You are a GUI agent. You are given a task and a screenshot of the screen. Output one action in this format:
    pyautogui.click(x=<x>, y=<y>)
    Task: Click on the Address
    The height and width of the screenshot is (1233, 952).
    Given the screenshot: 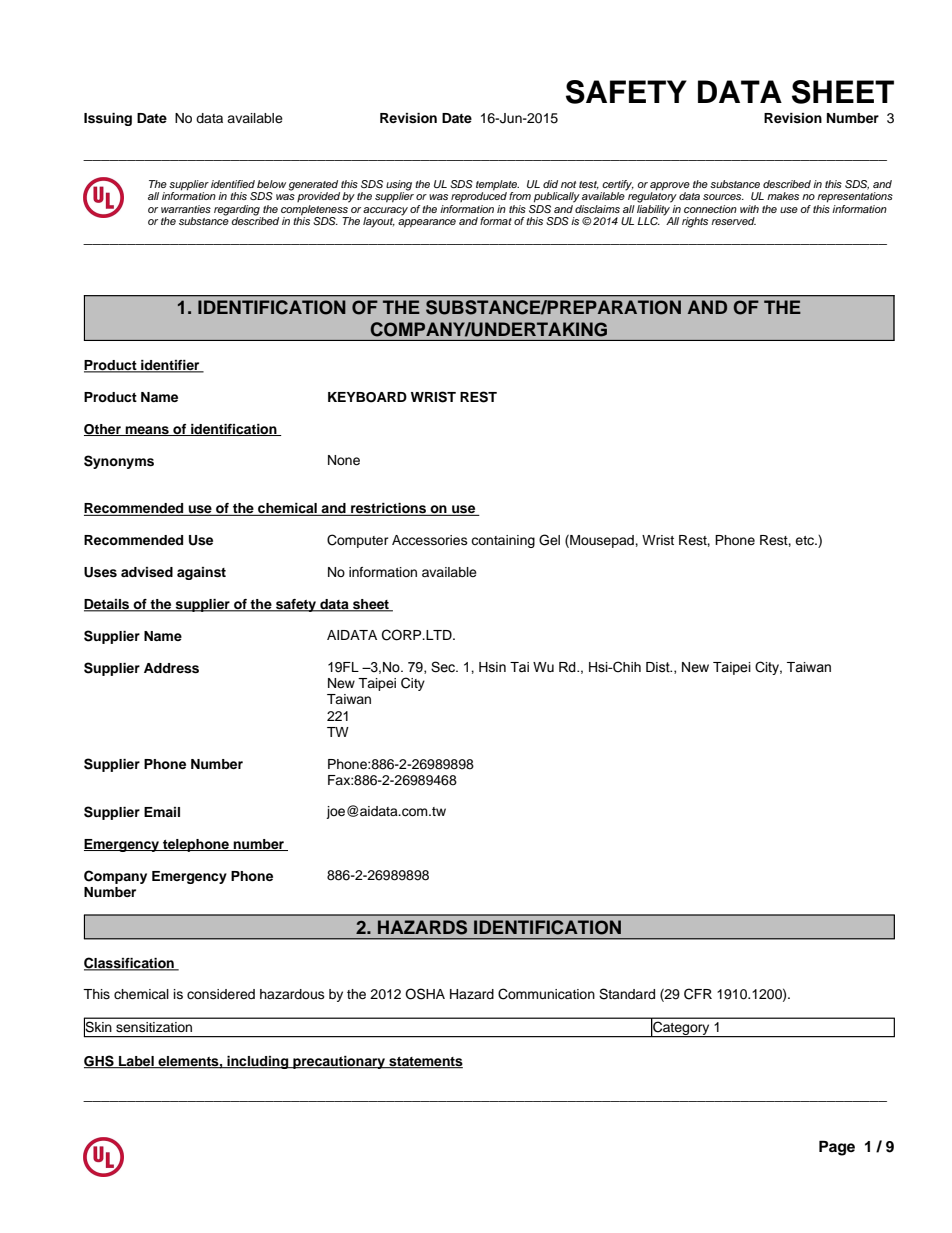 What is the action you would take?
    pyautogui.click(x=171, y=668)
